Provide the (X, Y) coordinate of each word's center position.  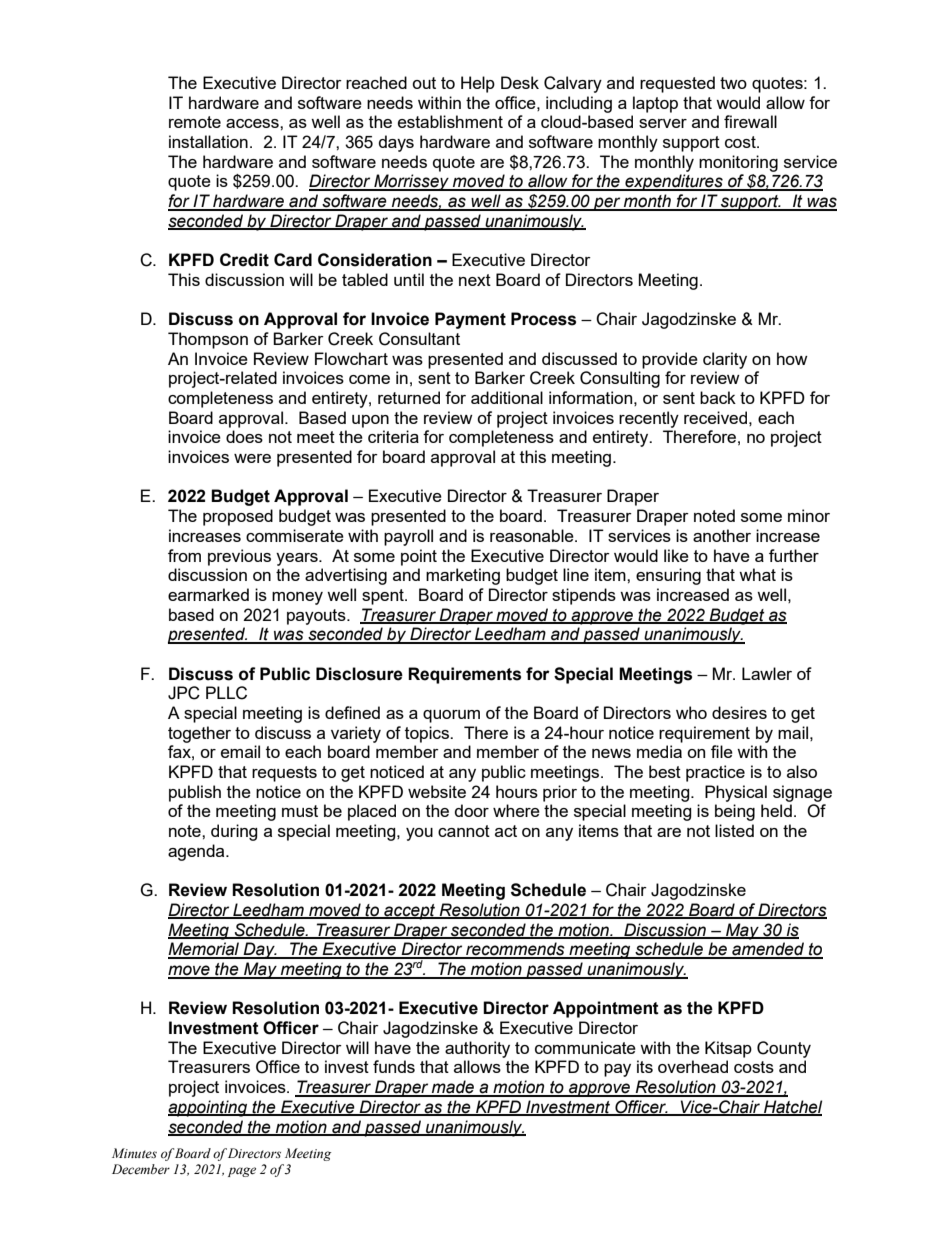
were (252, 458)
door (472, 810)
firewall (750, 121)
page (242, 1172)
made (453, 1088)
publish (195, 793)
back (718, 397)
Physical (736, 793)
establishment (450, 121)
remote (195, 122)
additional (507, 397)
